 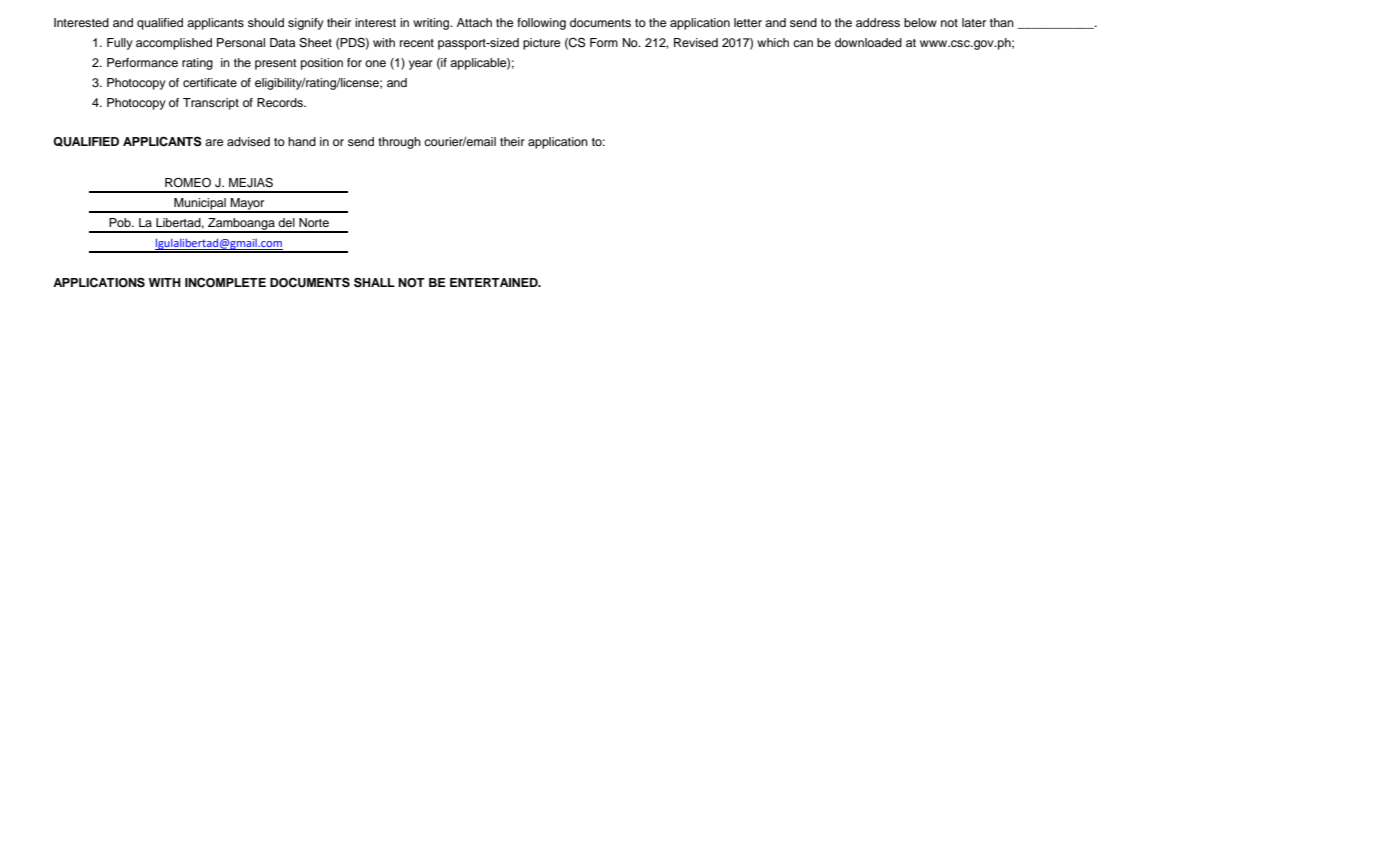 What do you see at coordinates (302, 141) in the page?
I see `hand` at bounding box center [302, 141].
